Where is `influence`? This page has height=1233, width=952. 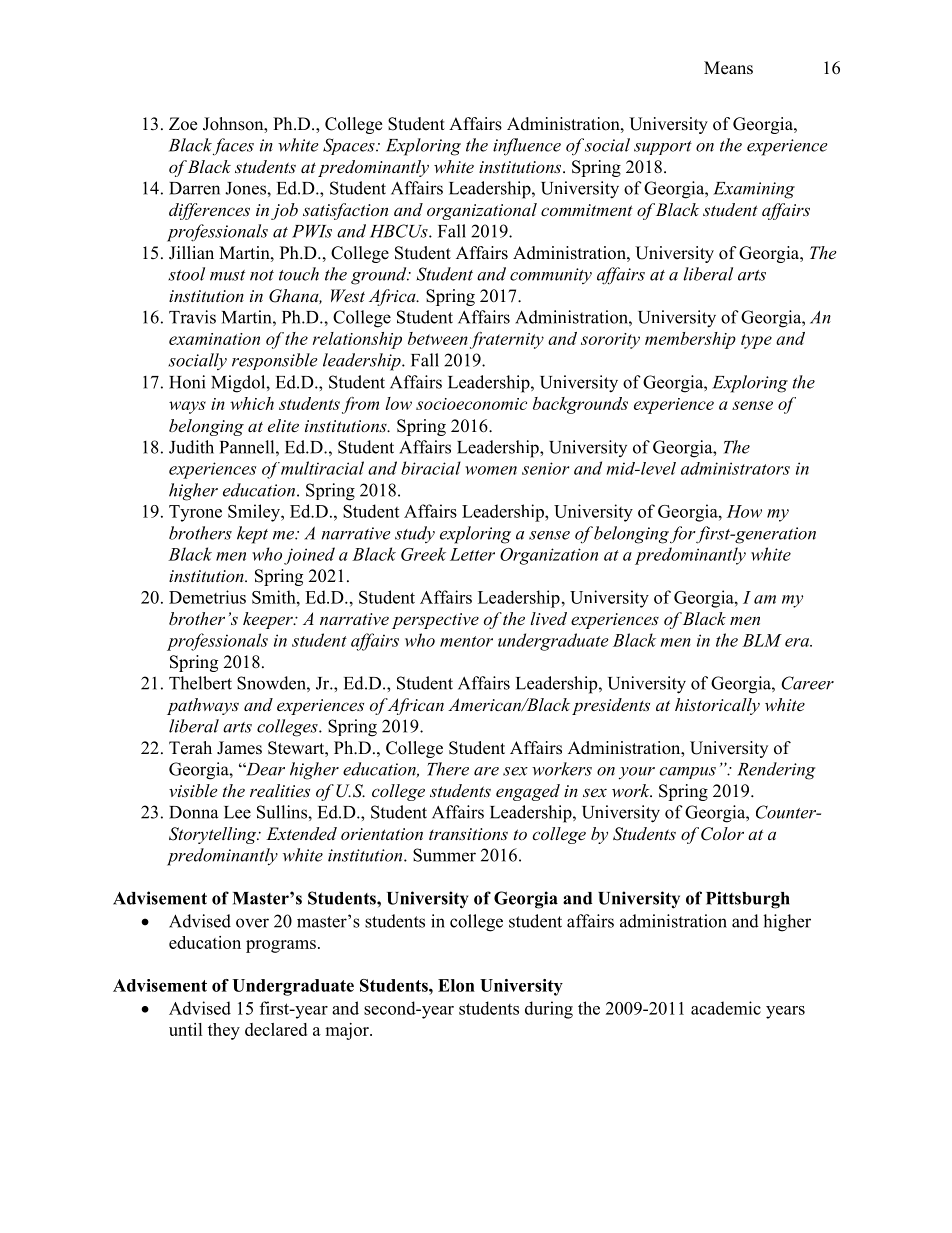
influence is located at coordinates (527, 147).
